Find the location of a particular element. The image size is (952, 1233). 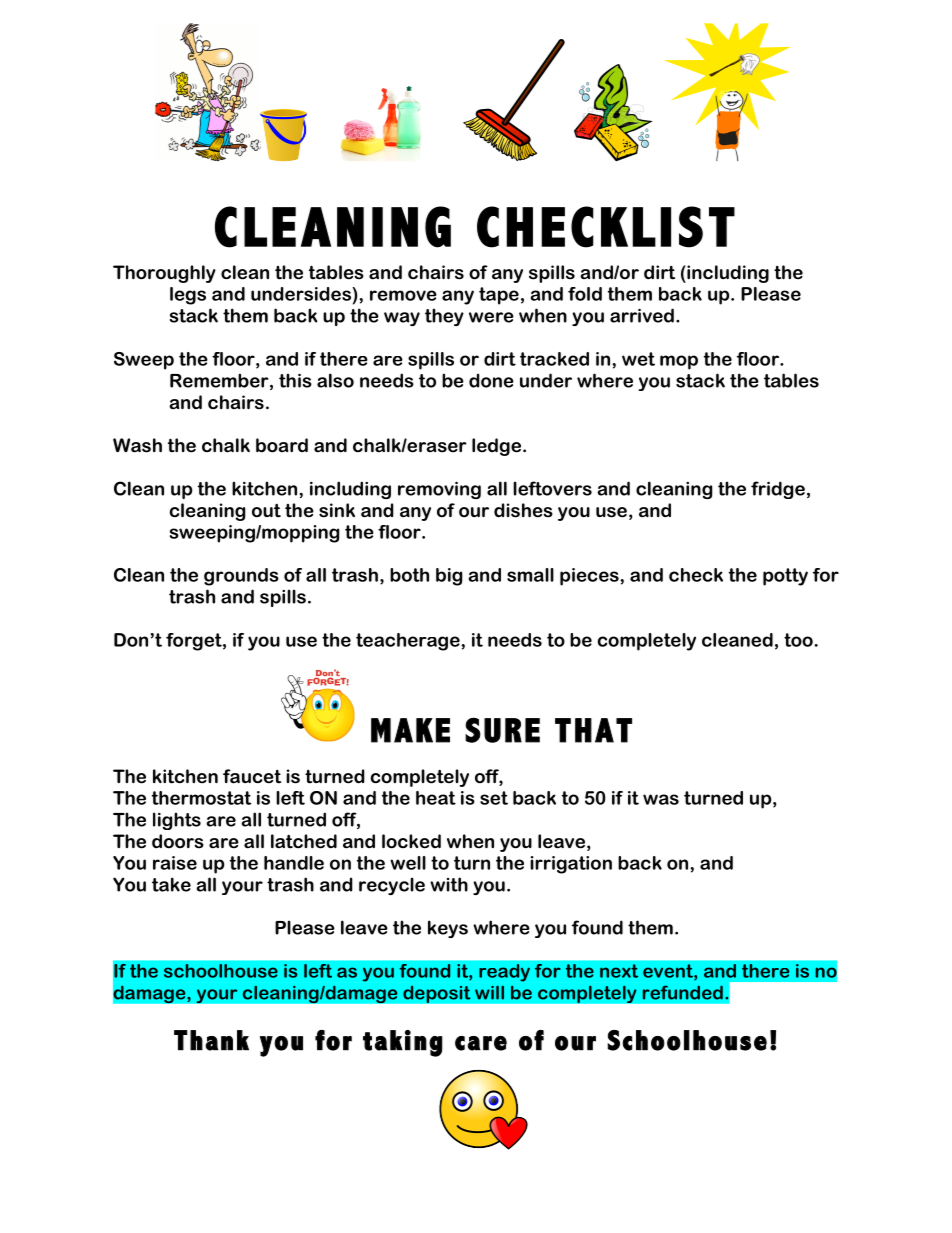

SURE is located at coordinates (502, 730).
